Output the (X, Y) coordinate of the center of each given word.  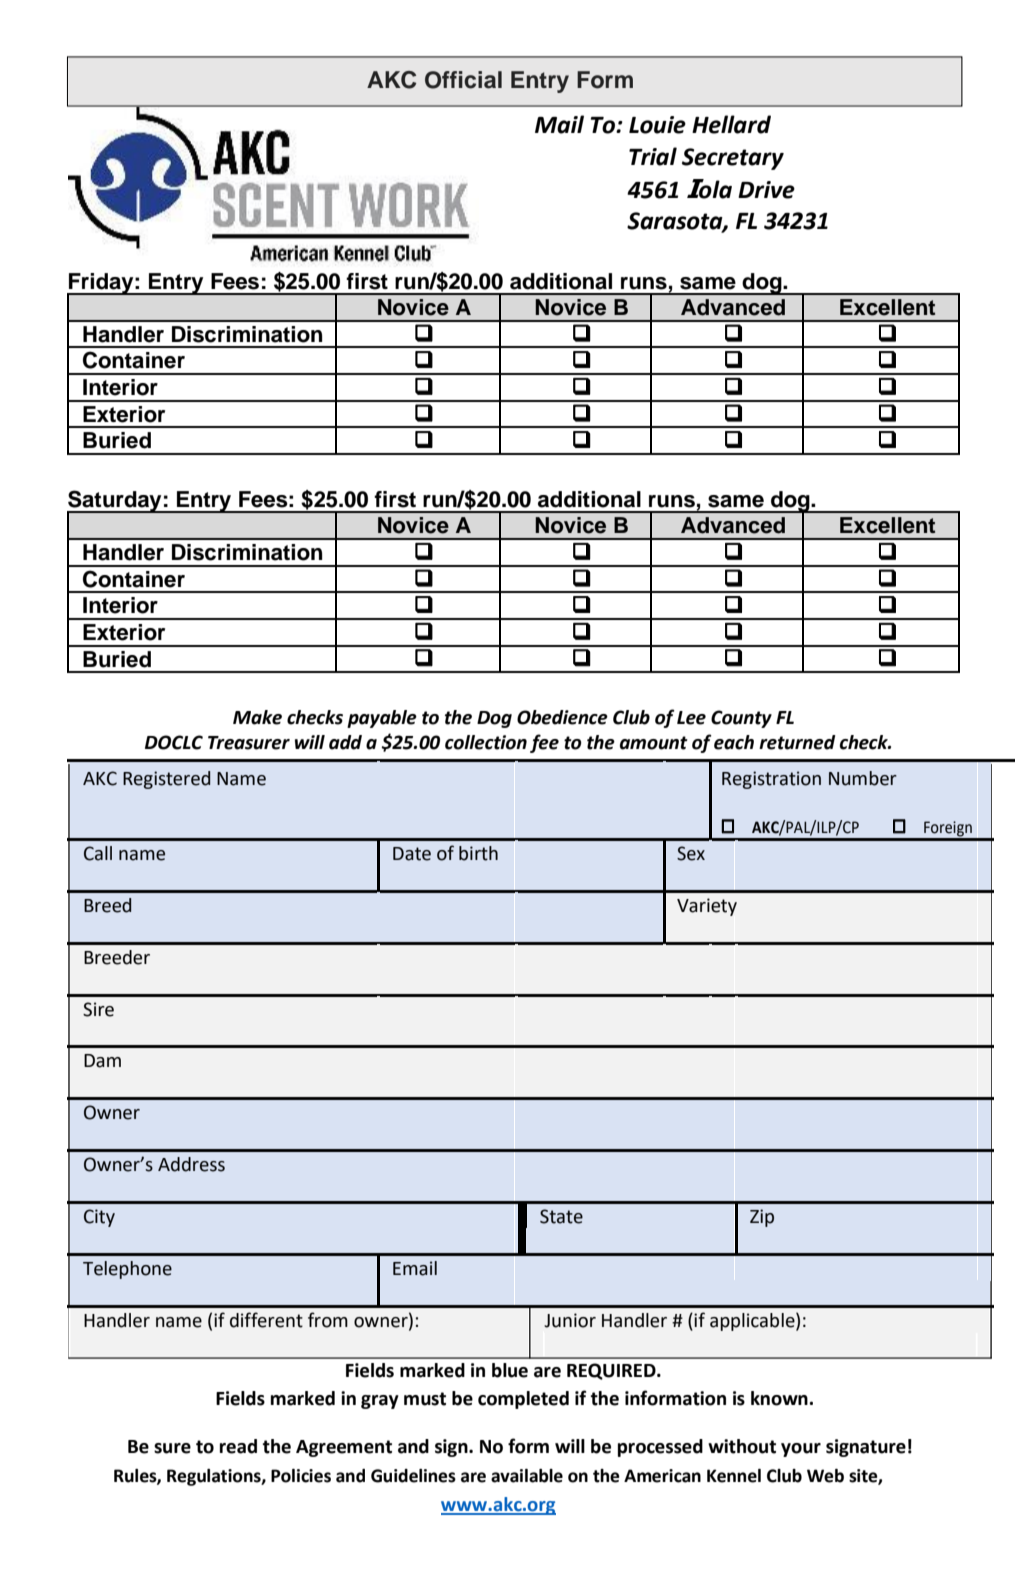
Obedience (562, 717)
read (238, 1446)
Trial (653, 156)
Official (463, 80)
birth (478, 853)
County (741, 719)
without (742, 1446)
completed (523, 1400)
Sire (98, 1009)
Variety (707, 907)
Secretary (733, 159)
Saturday (115, 502)
